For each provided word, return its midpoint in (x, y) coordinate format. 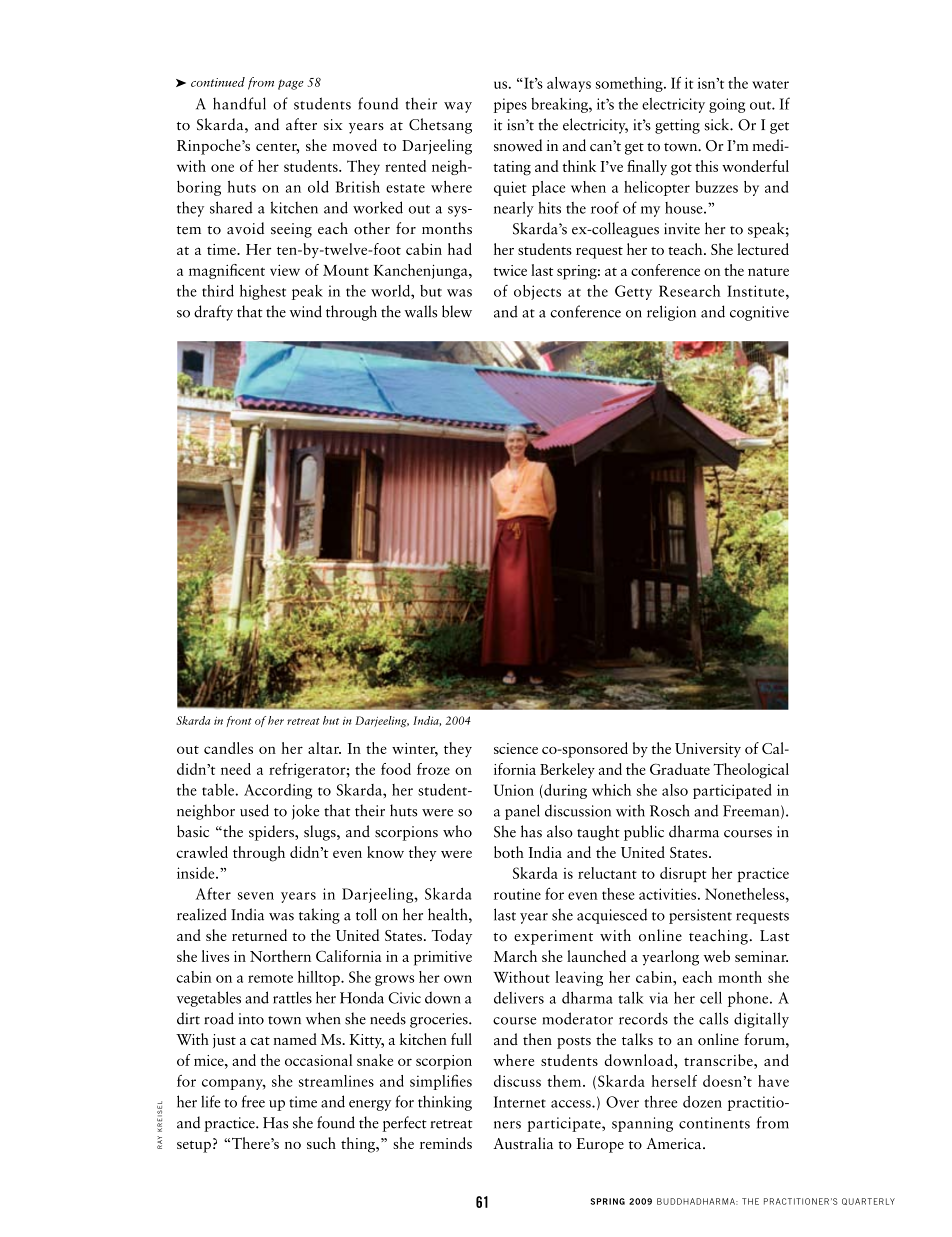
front (239, 721)
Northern (280, 956)
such (321, 1143)
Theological (751, 771)
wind (306, 311)
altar (324, 748)
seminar (761, 956)
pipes (510, 105)
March (515, 956)
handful (239, 103)
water (770, 84)
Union (514, 790)
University (708, 750)
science (516, 748)
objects (537, 292)
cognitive (759, 313)
